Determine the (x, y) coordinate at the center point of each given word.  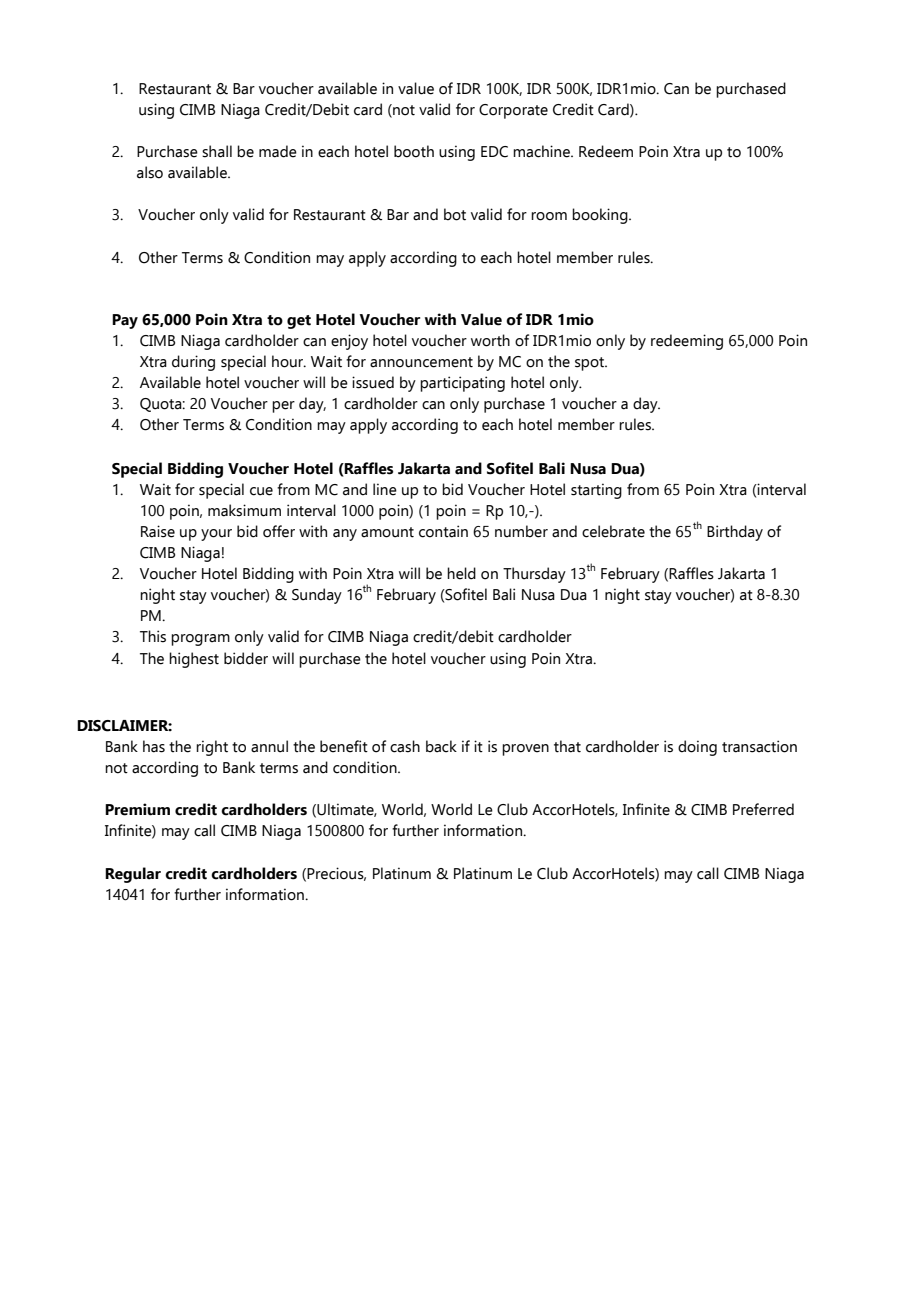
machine (542, 151)
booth (414, 151)
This (153, 636)
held (461, 573)
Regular (133, 875)
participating (462, 384)
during (193, 363)
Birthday (735, 533)
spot (590, 364)
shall (217, 151)
